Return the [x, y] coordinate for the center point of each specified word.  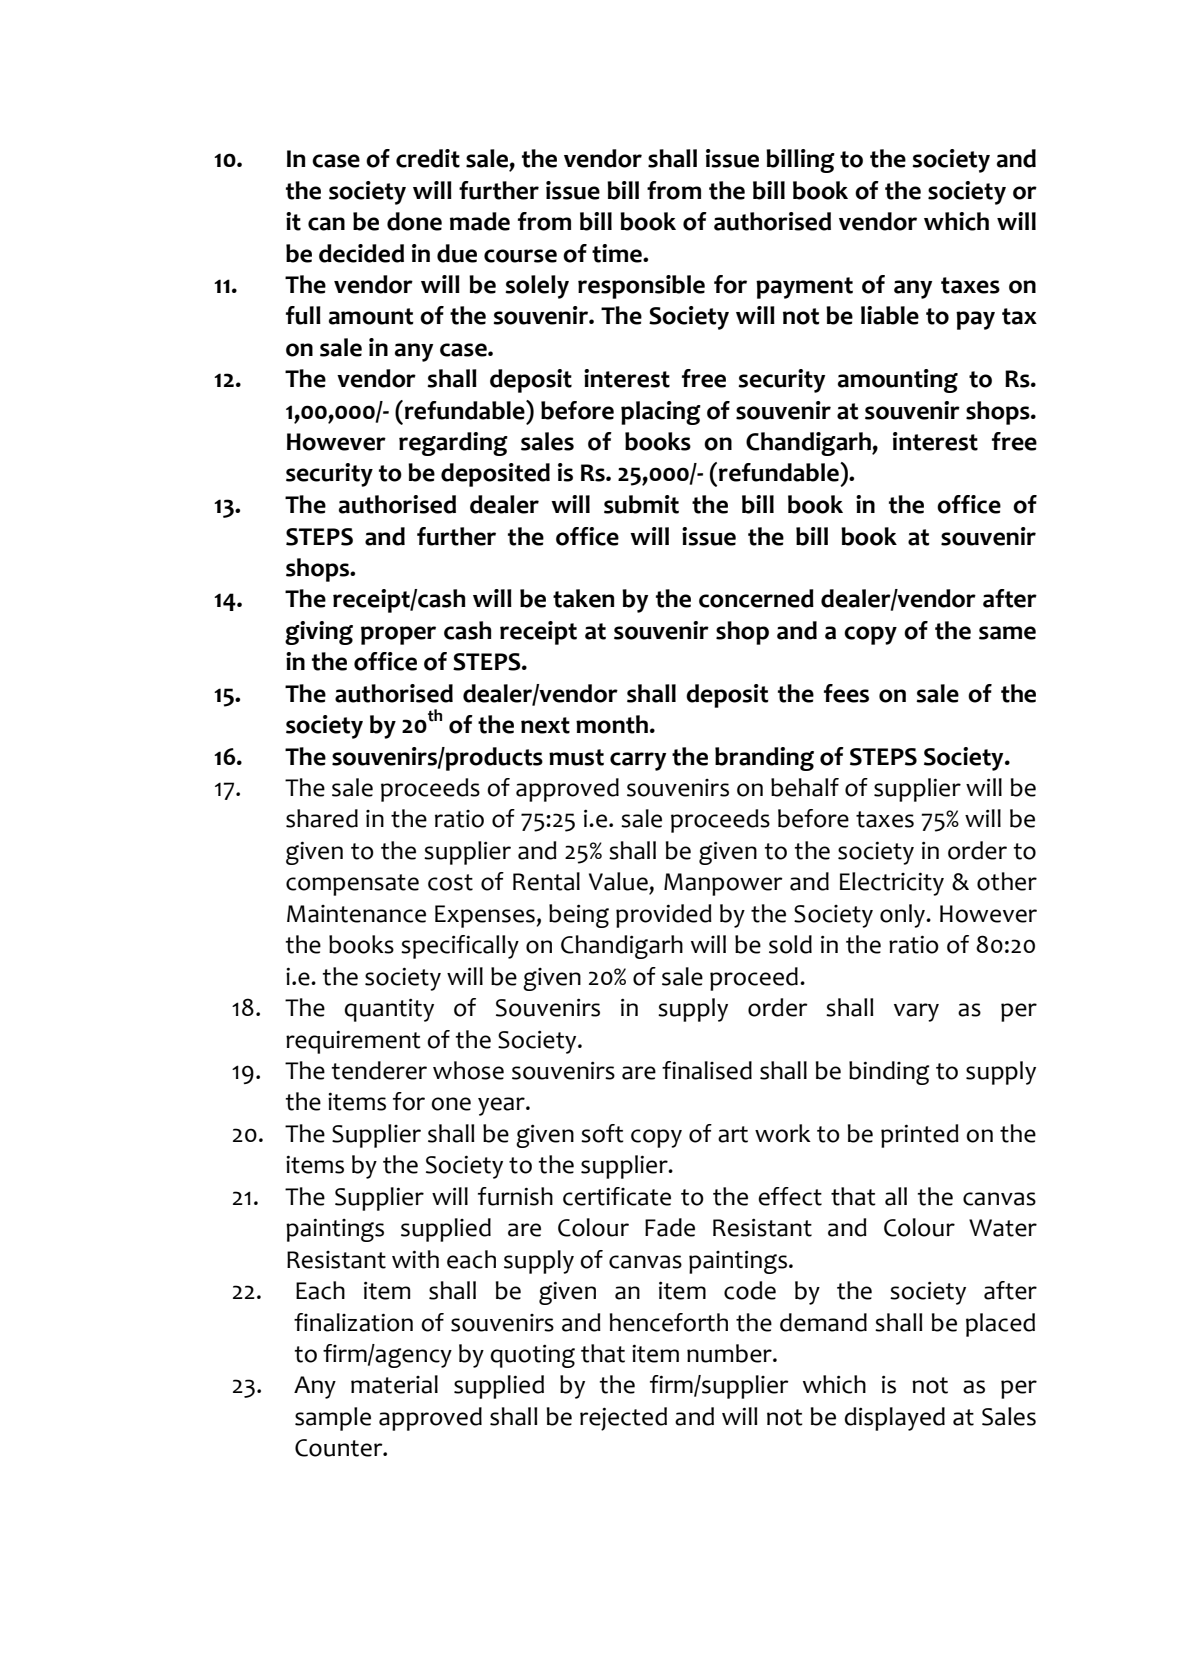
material [394, 1384]
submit [641, 504]
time [618, 253]
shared [322, 818]
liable [890, 315]
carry [638, 761]
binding [889, 1073]
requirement [353, 1042]
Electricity [892, 884]
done [414, 221]
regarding [453, 444]
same [1007, 633]
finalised [707, 1070]
